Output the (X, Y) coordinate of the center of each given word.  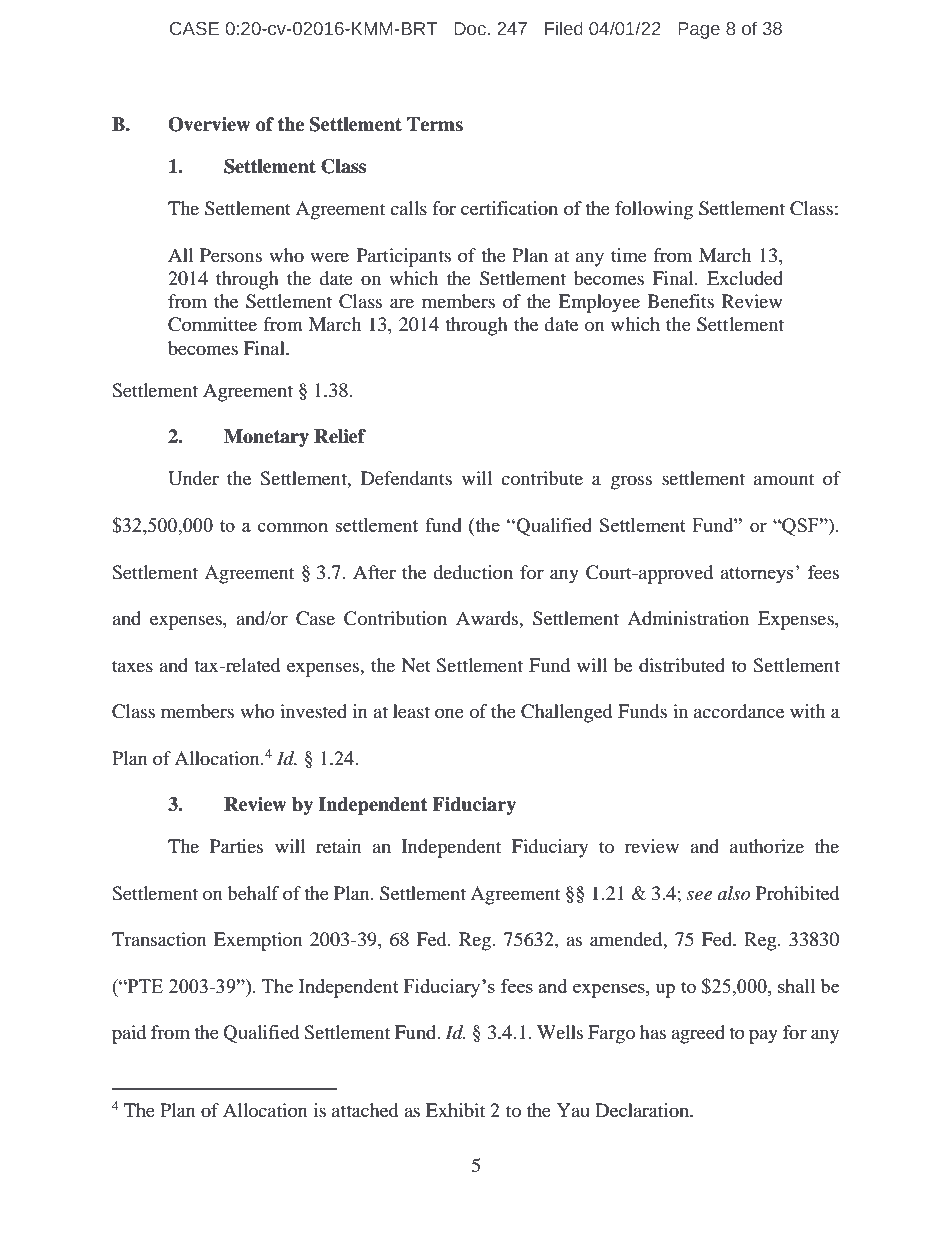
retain (339, 846)
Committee (212, 324)
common (293, 527)
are (402, 303)
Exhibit (455, 1110)
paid (129, 1034)
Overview (209, 124)
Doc (470, 29)
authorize (767, 846)
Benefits (680, 301)
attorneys (757, 575)
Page (699, 30)
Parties (236, 846)
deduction (473, 572)
